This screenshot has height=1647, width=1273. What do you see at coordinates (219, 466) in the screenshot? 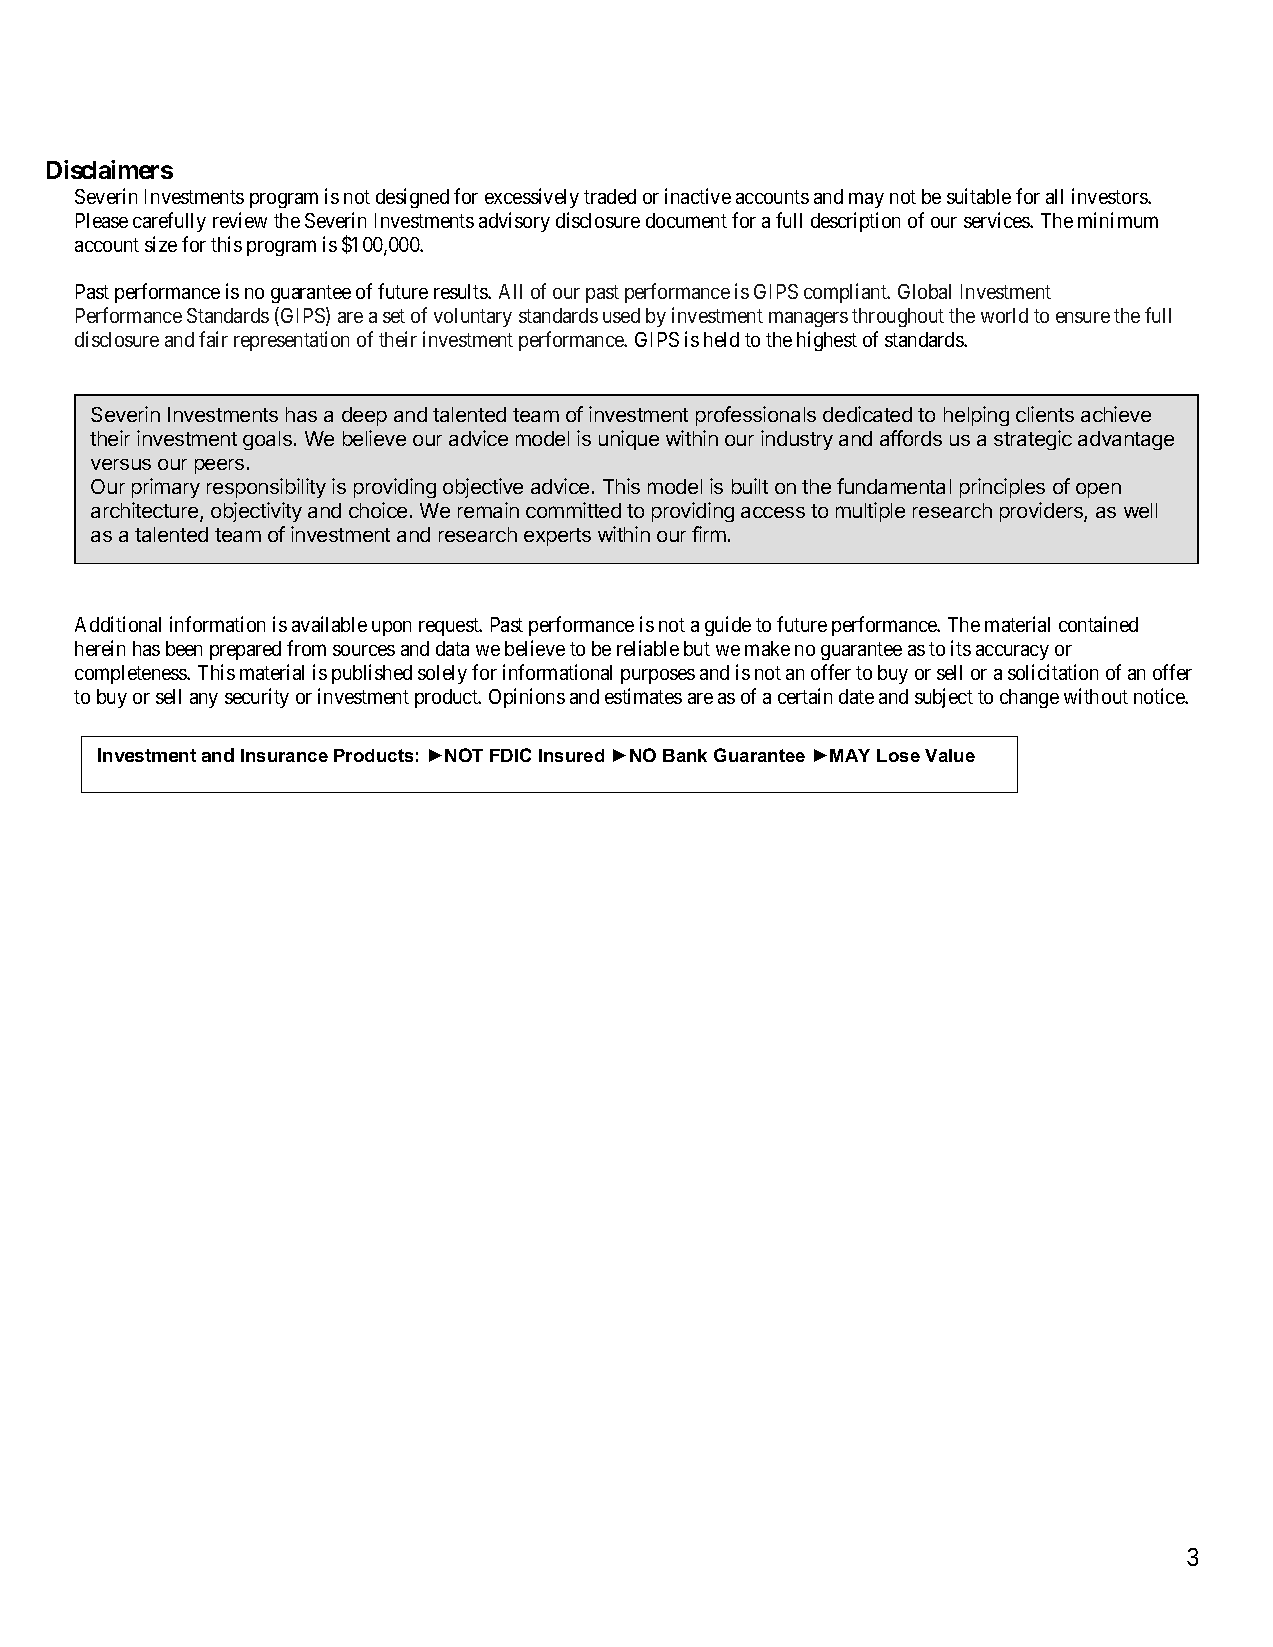
I see `peers` at bounding box center [219, 466].
